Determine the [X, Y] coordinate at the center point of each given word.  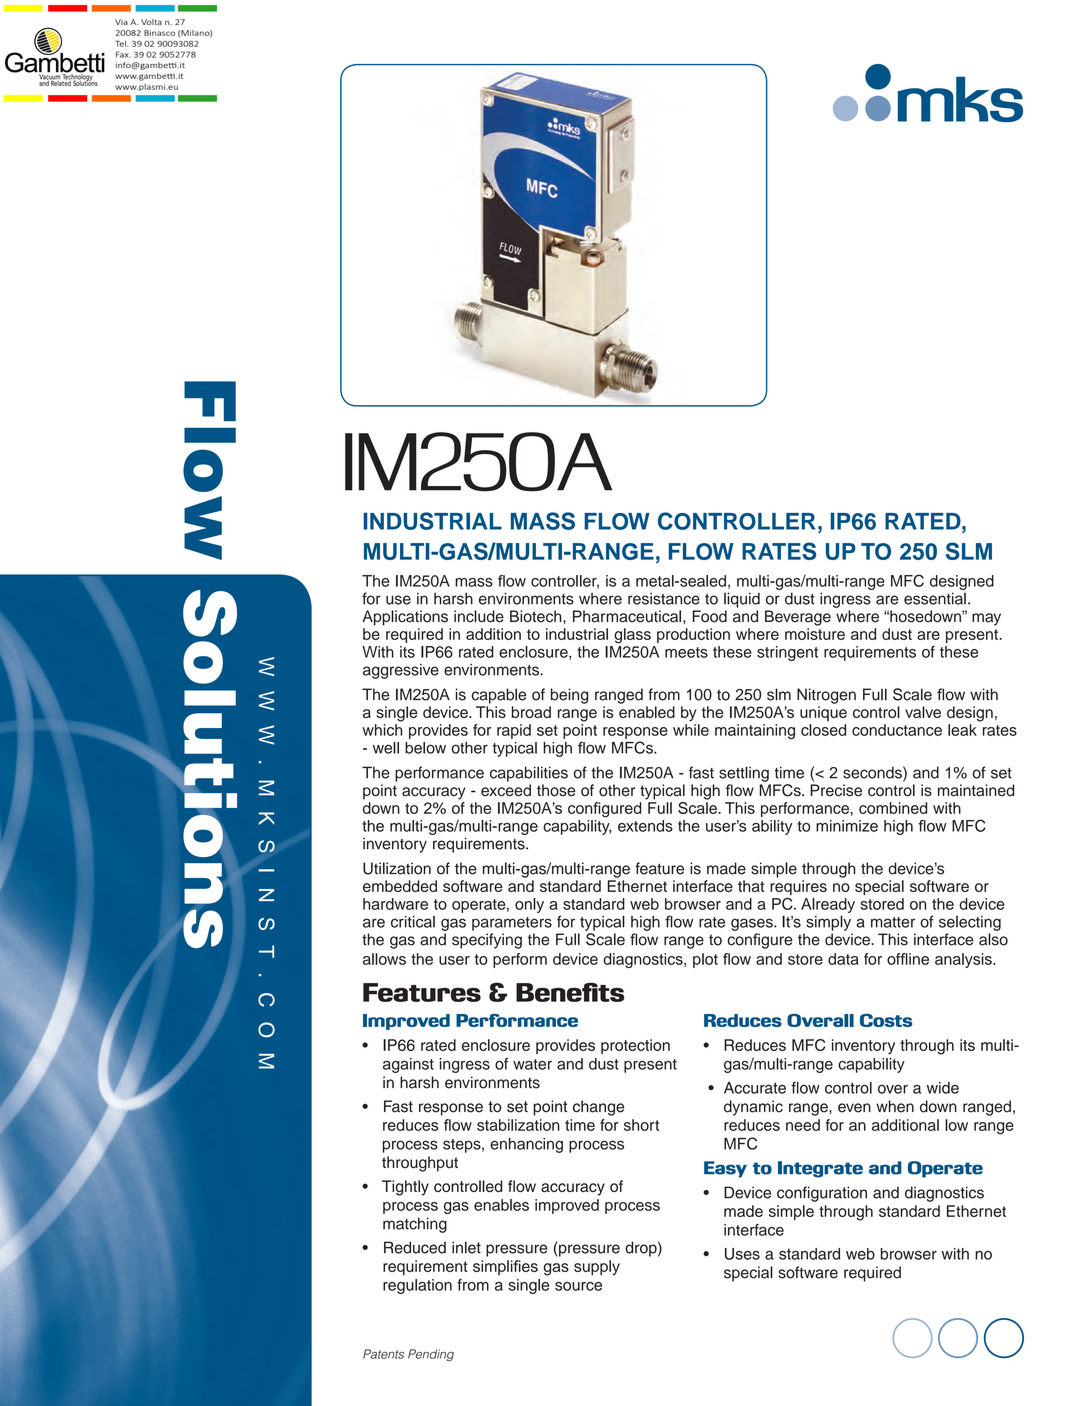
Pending [431, 1355]
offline [908, 959]
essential [935, 598]
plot [705, 960]
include [479, 616]
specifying [487, 941]
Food [710, 616]
